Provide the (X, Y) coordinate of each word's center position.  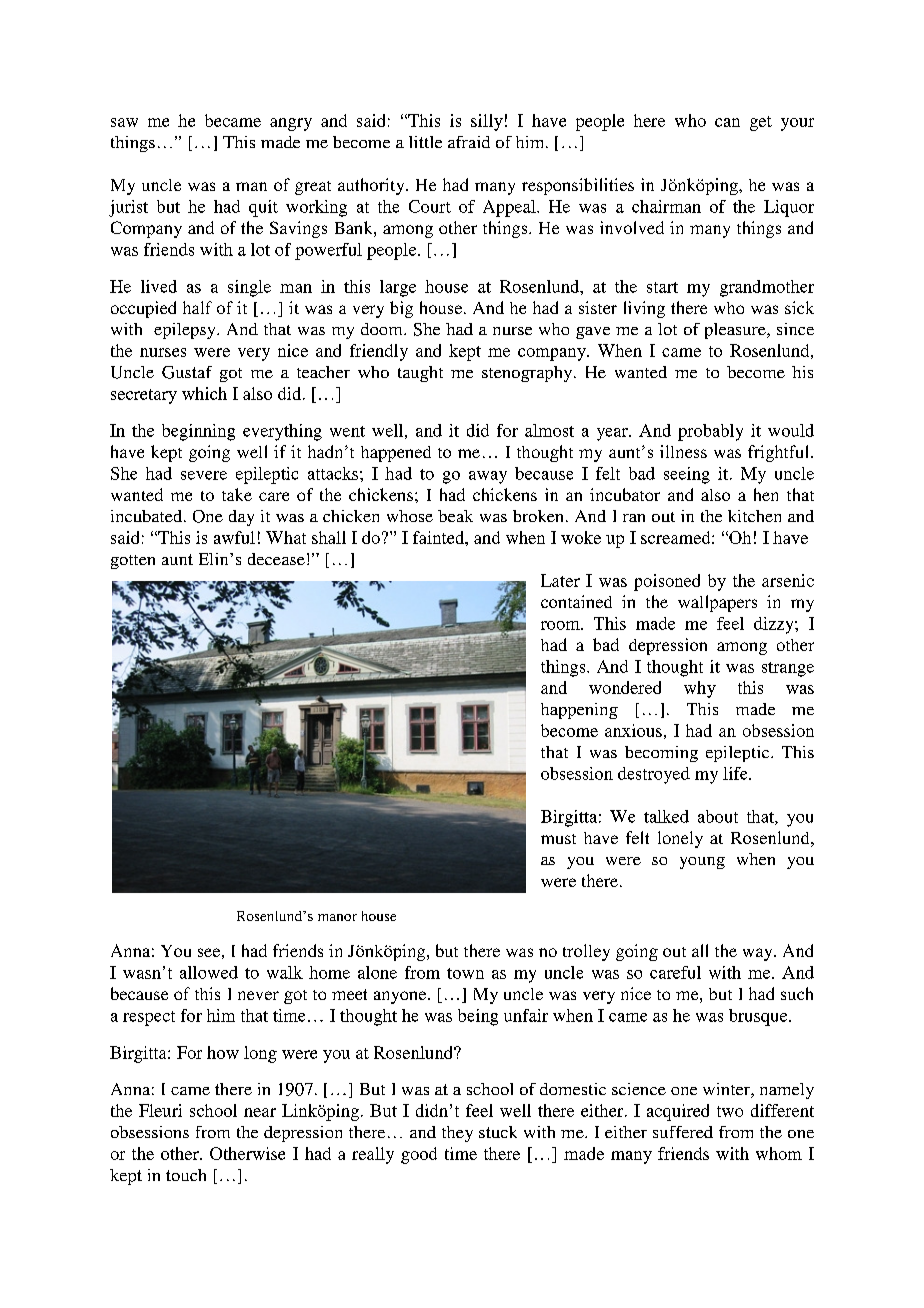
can (727, 122)
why (700, 689)
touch (186, 1175)
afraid (469, 142)
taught (420, 374)
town (465, 973)
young (702, 863)
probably (710, 432)
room (561, 625)
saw (124, 122)
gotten (133, 562)
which (204, 393)
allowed (209, 972)
